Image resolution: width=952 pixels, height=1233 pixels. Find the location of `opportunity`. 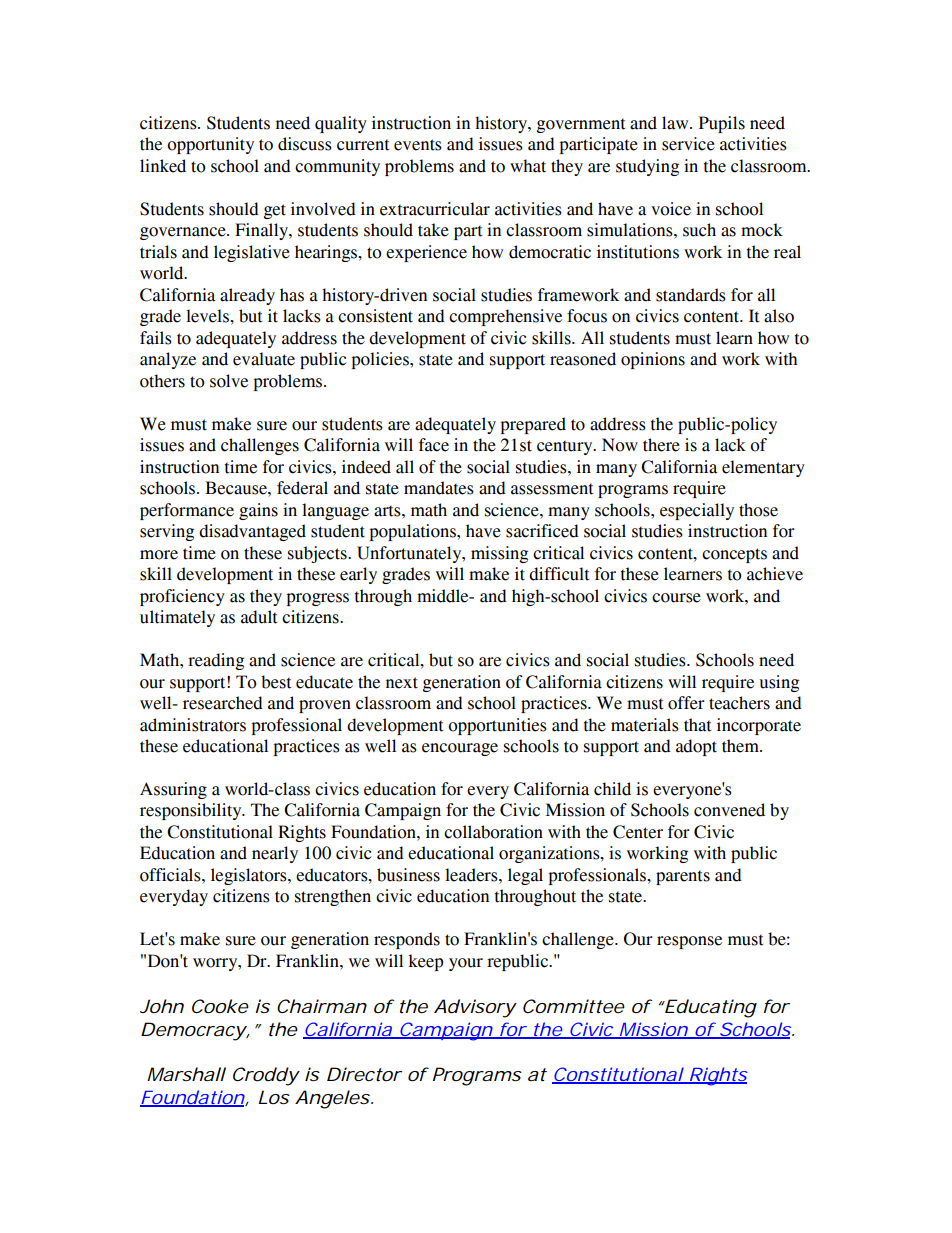

opportunity is located at coordinates (210, 145).
